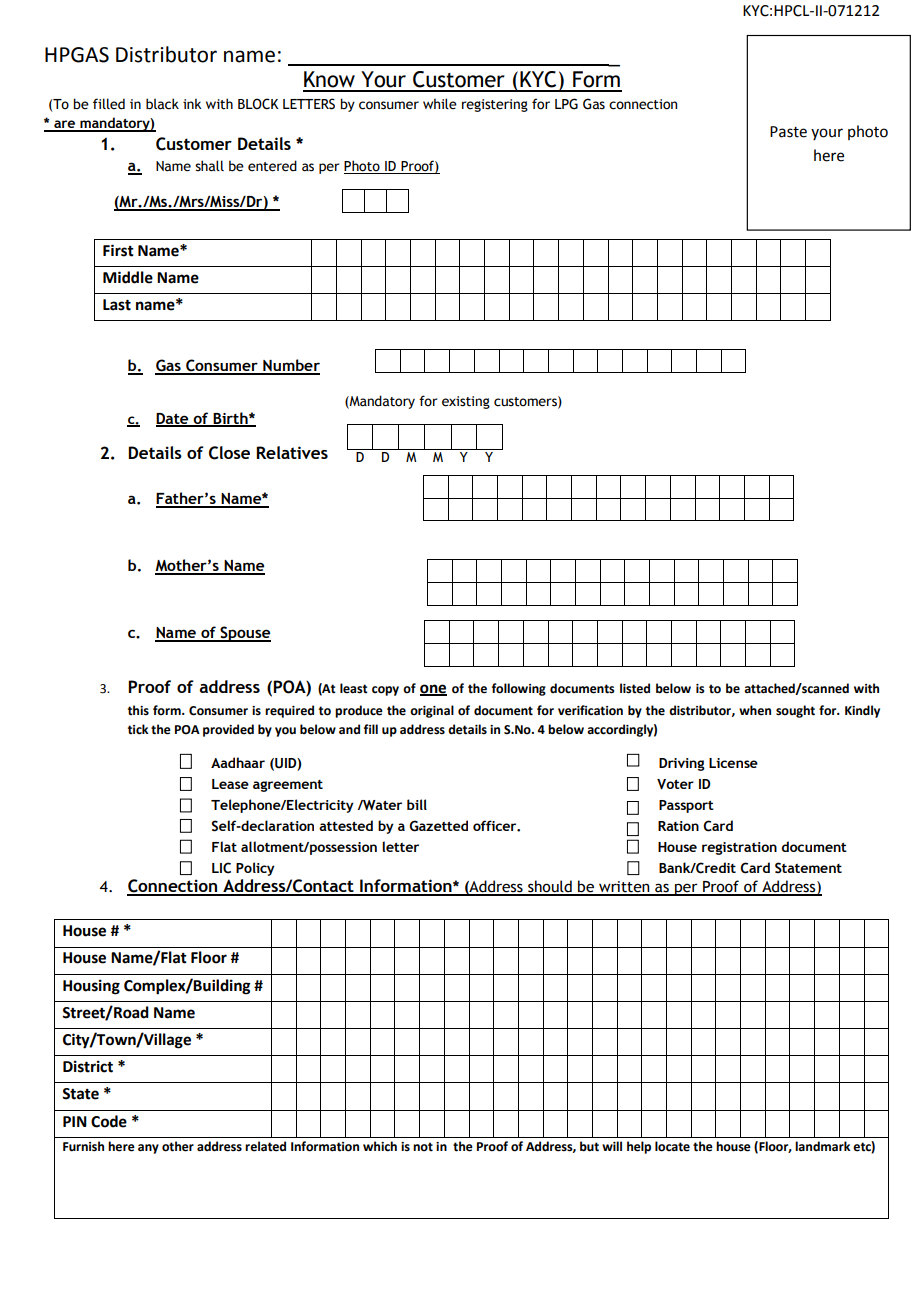 This image has width=924, height=1308. What do you see at coordinates (162, 104) in the image?
I see `black` at bounding box center [162, 104].
